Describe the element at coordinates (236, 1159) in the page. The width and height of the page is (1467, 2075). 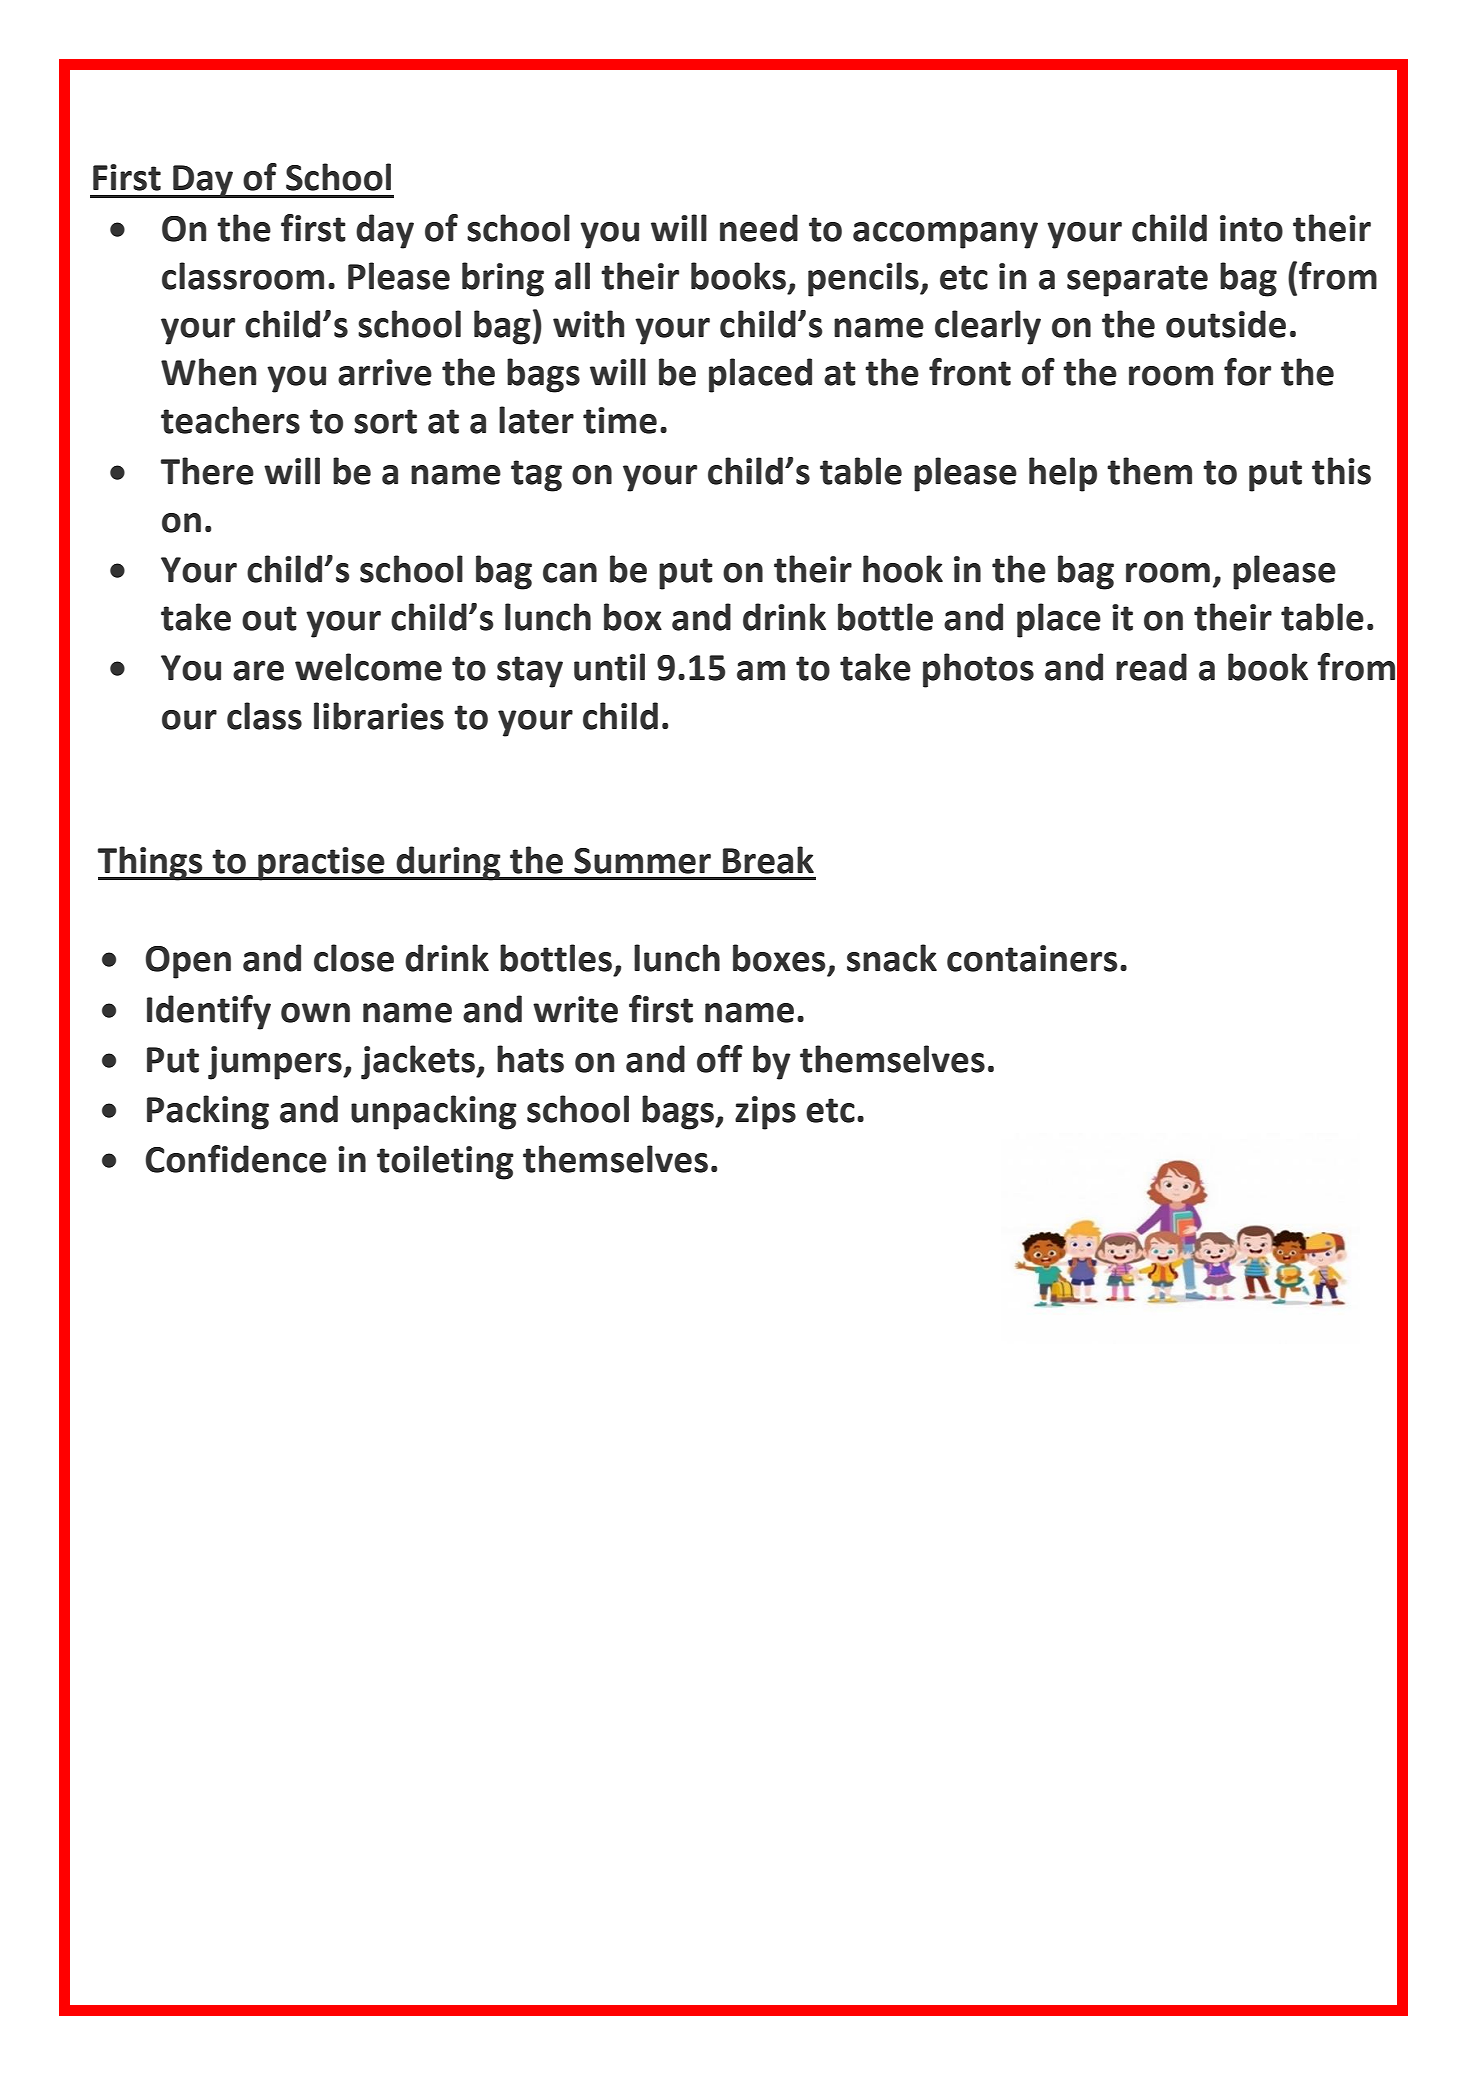
I see `Confidence` at that location.
